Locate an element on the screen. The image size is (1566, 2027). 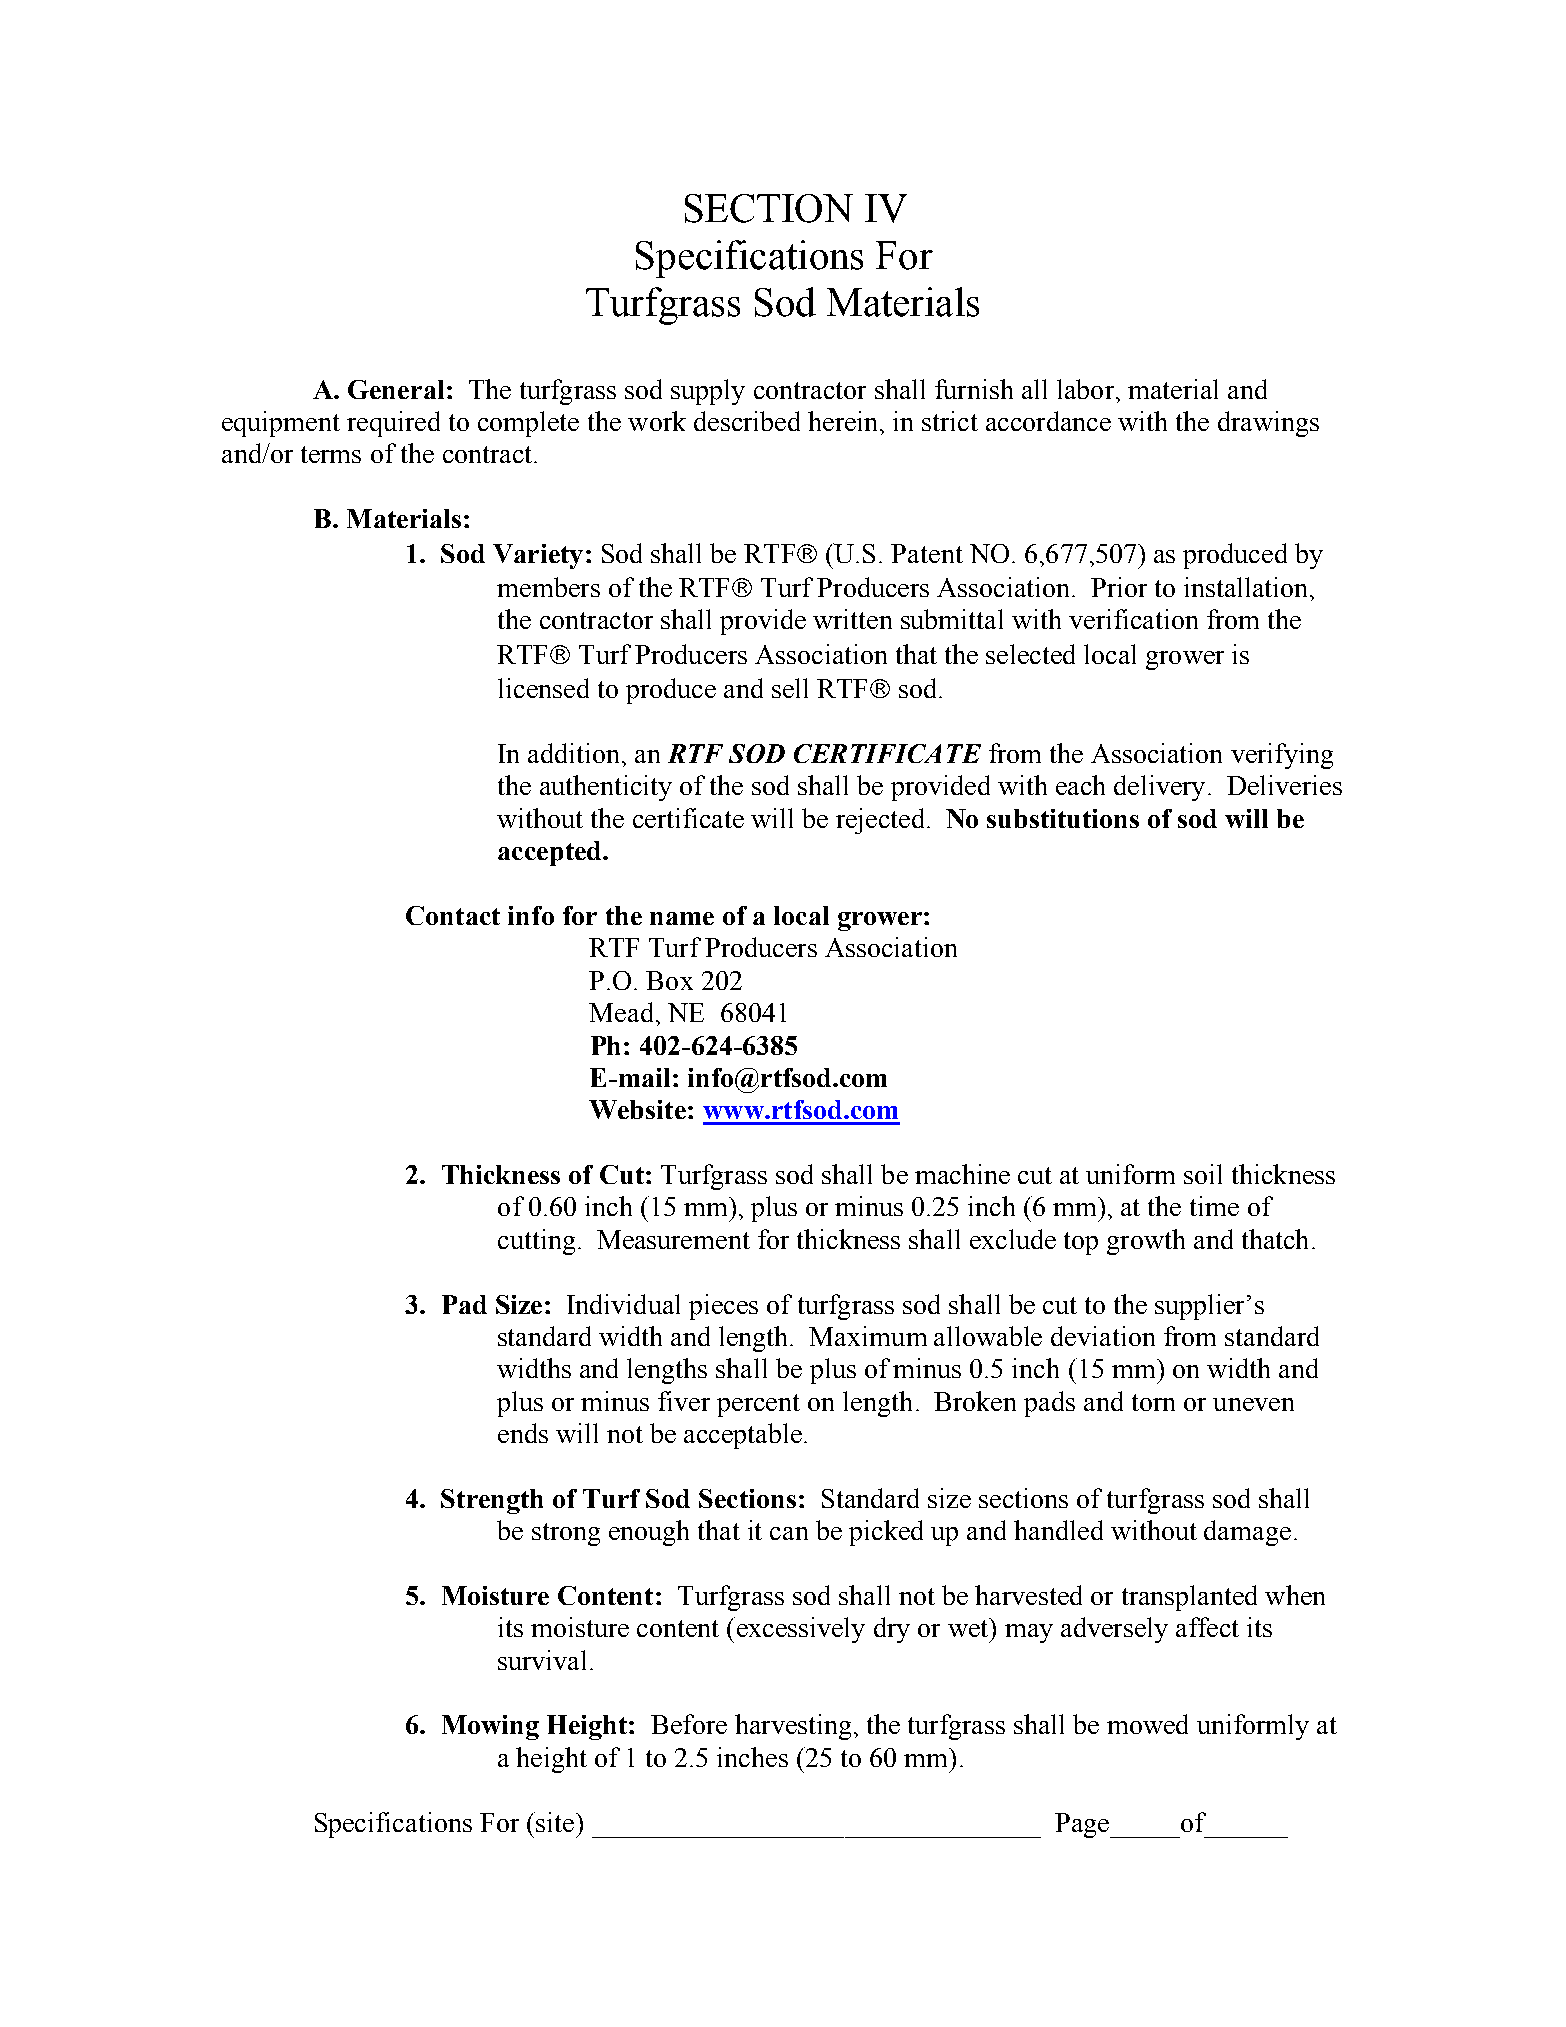
required is located at coordinates (393, 424).
